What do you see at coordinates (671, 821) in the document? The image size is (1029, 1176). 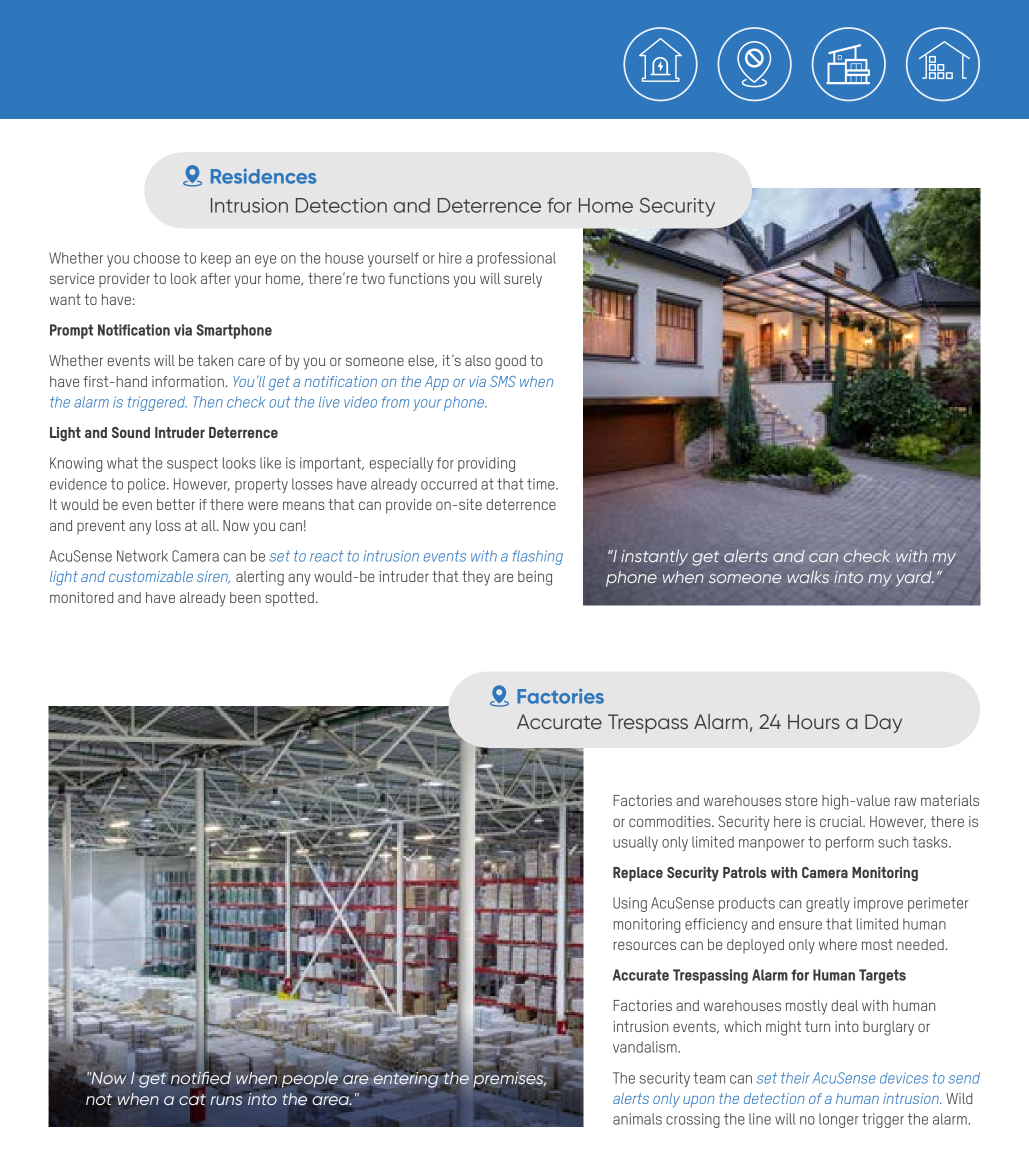 I see `commodities` at bounding box center [671, 821].
